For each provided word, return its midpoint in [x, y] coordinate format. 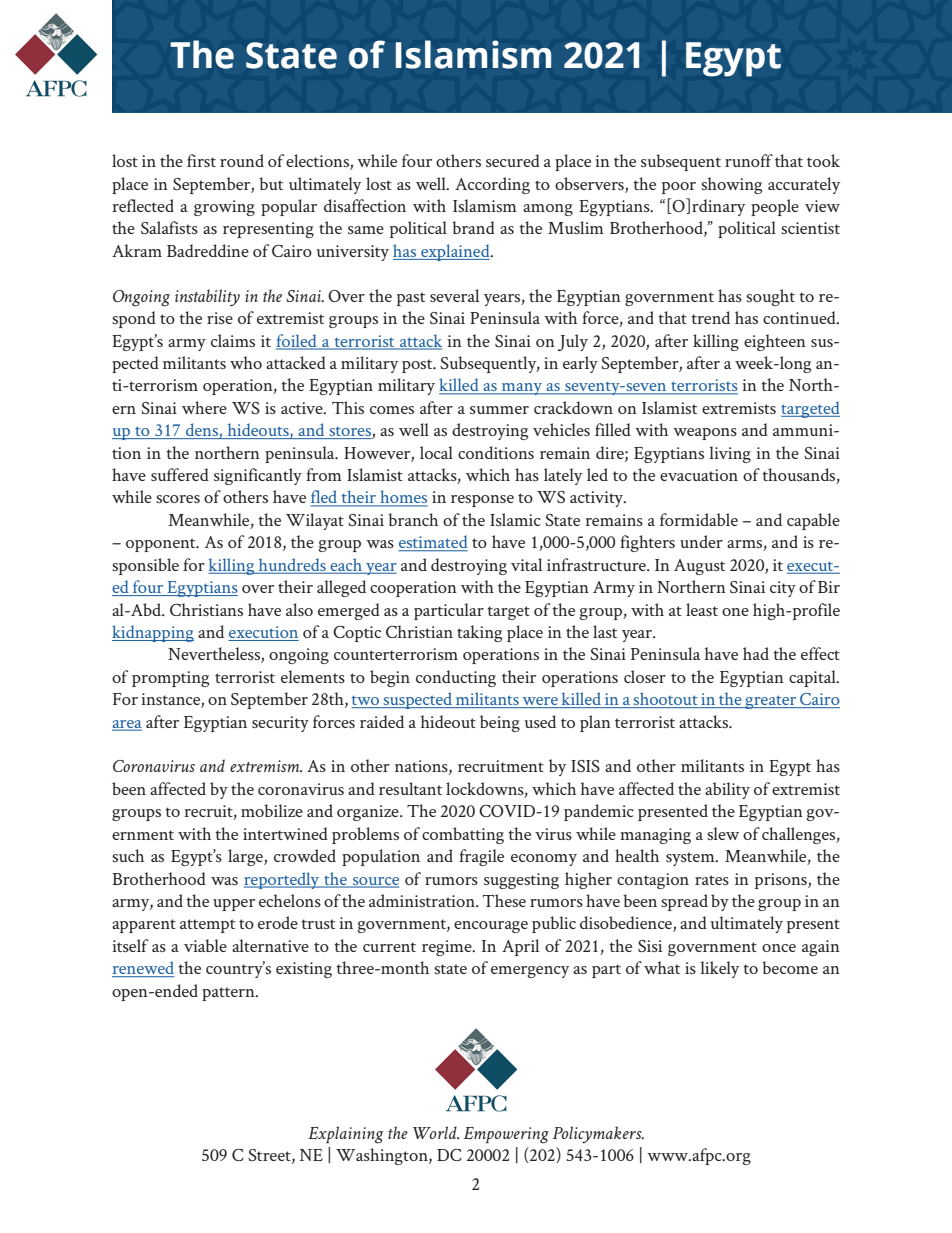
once [779, 948]
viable [205, 945]
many [522, 389]
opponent [162, 545]
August [699, 567]
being [500, 723]
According [492, 185]
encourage [491, 927]
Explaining [345, 1135]
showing [731, 185]
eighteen [775, 342]
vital [526, 564]
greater [771, 702]
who [246, 362]
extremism [266, 766]
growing [224, 208]
